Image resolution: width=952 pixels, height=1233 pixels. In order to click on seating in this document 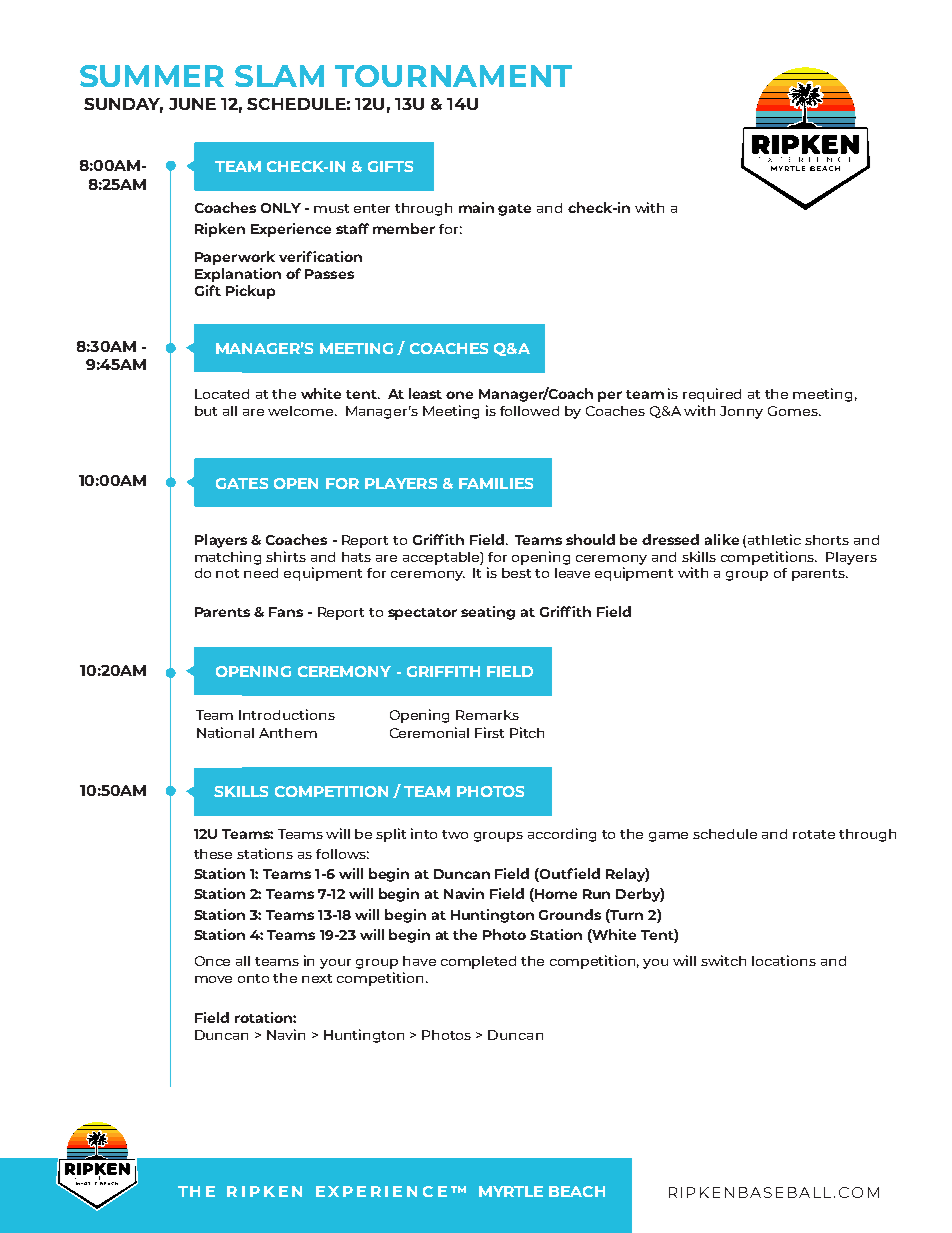, I will do `click(488, 613)`.
